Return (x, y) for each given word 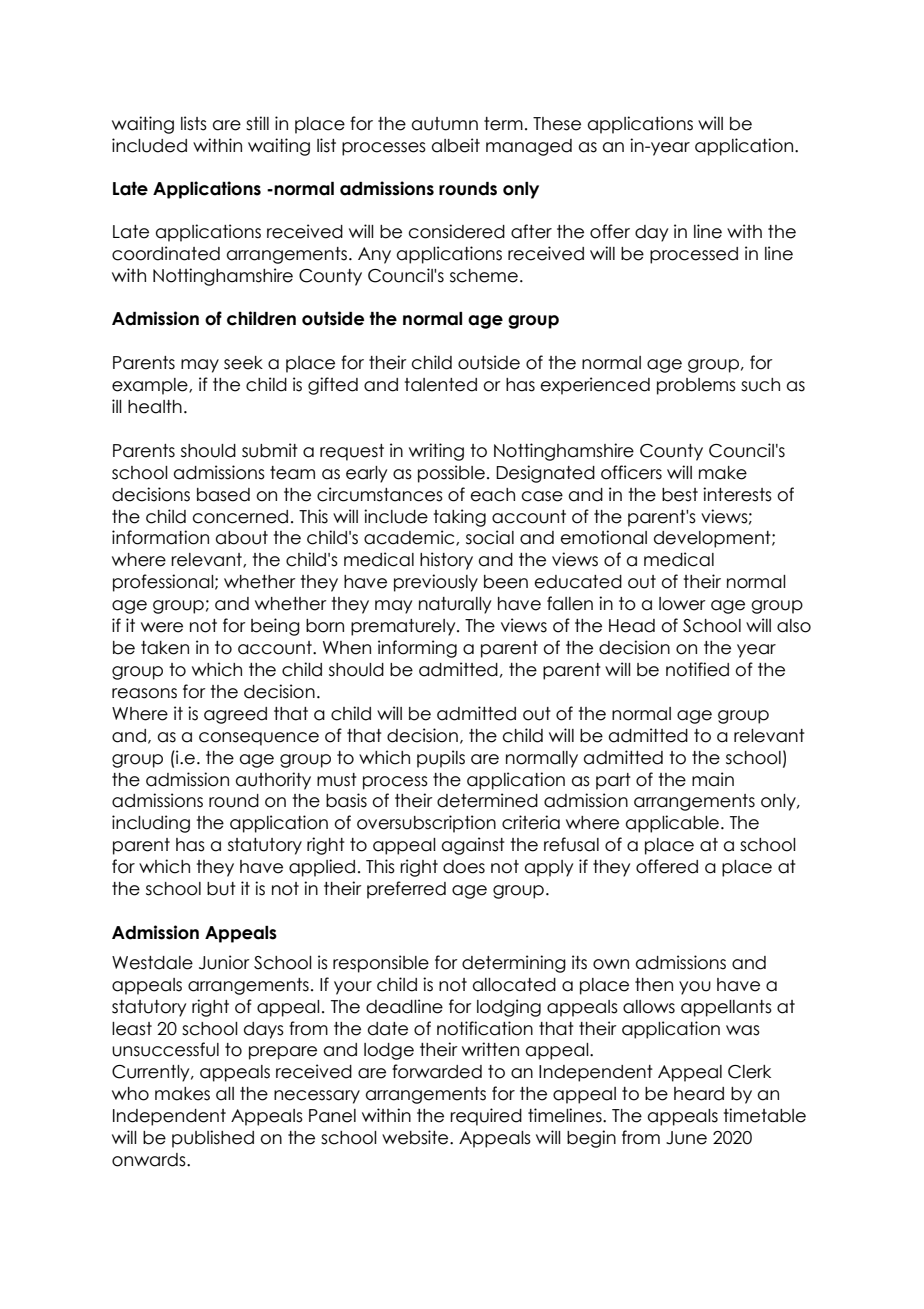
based (223, 495)
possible (451, 474)
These (557, 124)
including (151, 824)
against (473, 846)
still (257, 123)
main (713, 779)
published (213, 1139)
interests (737, 494)
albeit (456, 145)
